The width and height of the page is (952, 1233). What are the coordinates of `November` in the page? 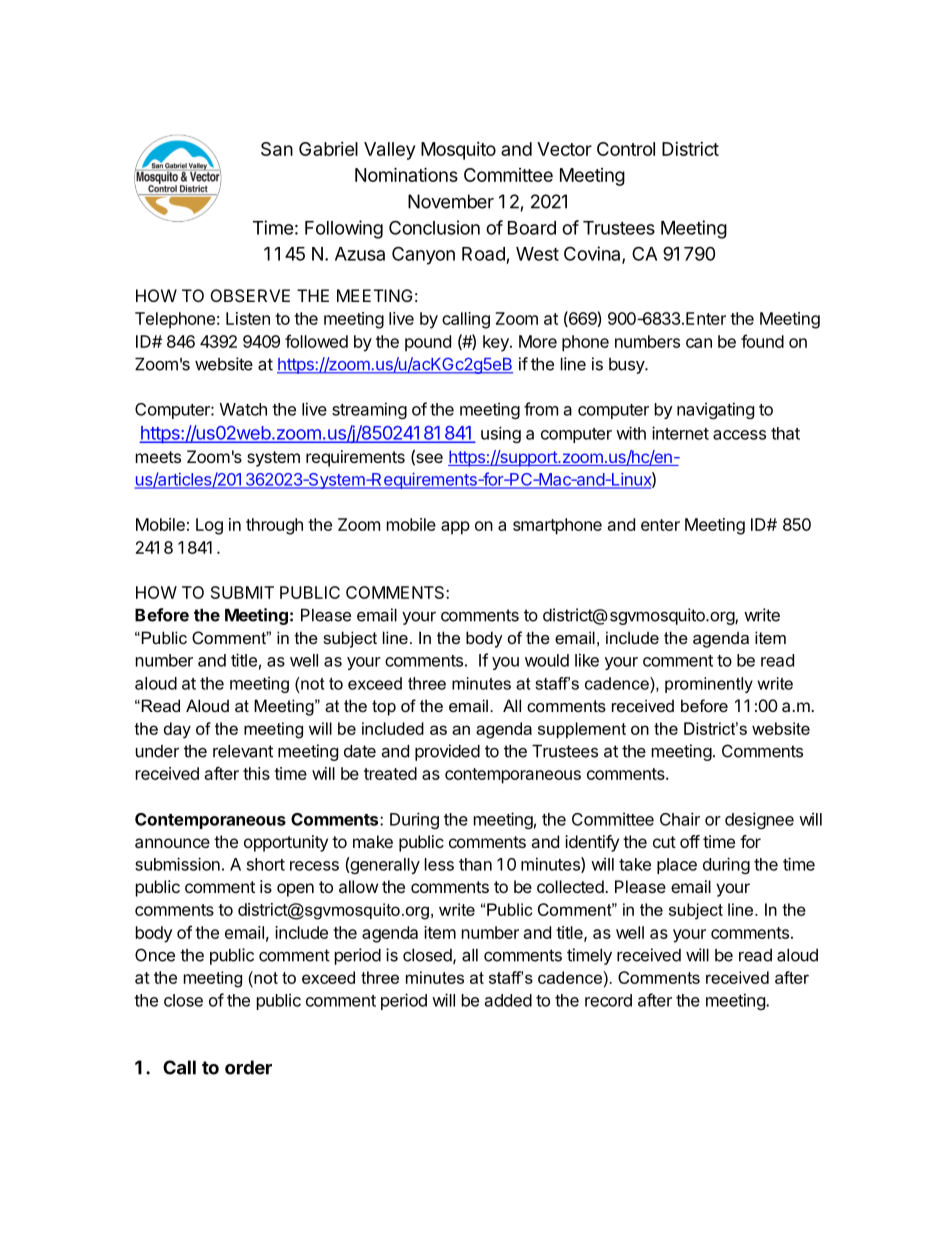 It's located at (451, 201).
